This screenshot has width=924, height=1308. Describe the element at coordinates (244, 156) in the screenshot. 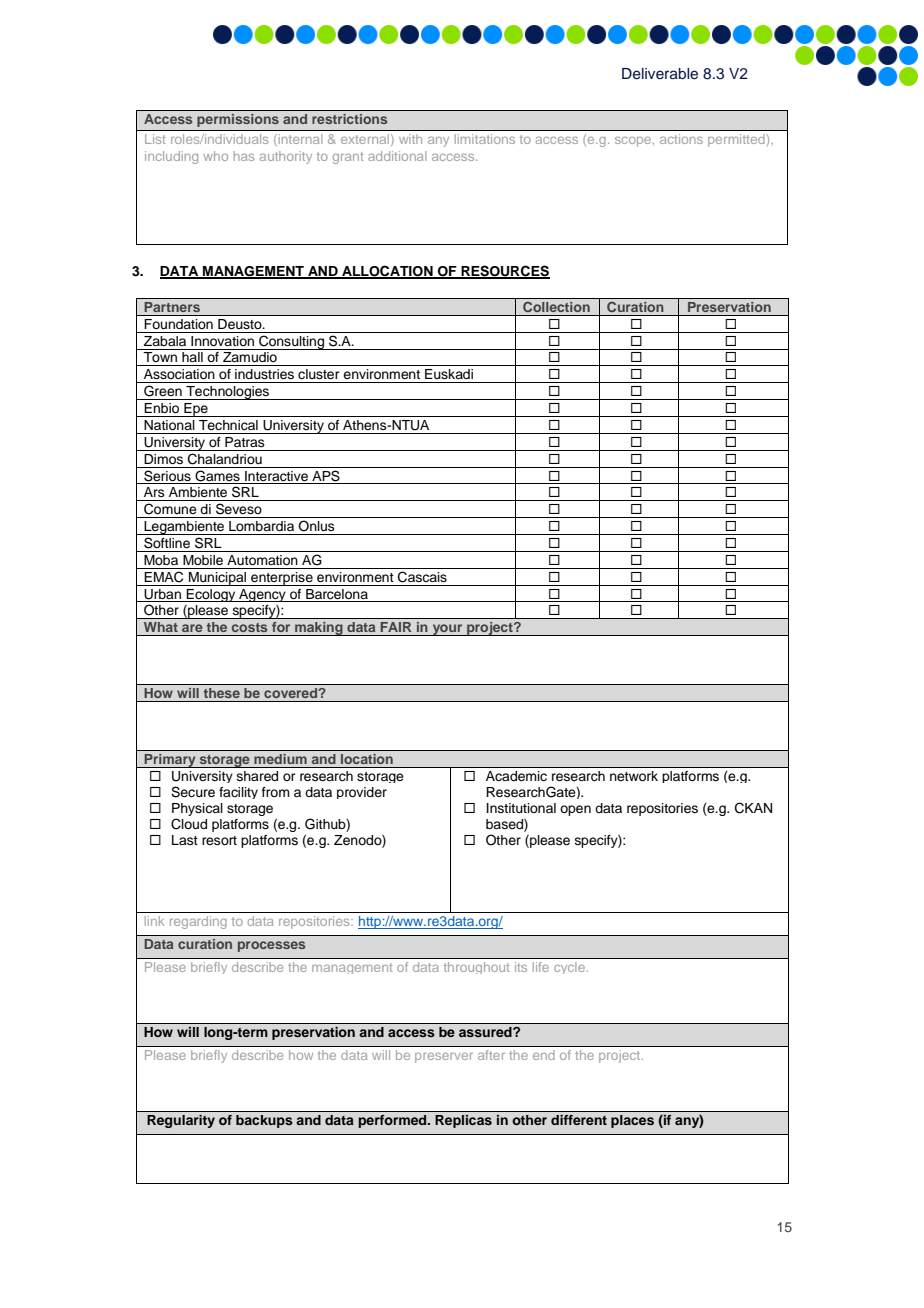

I see `has` at that location.
